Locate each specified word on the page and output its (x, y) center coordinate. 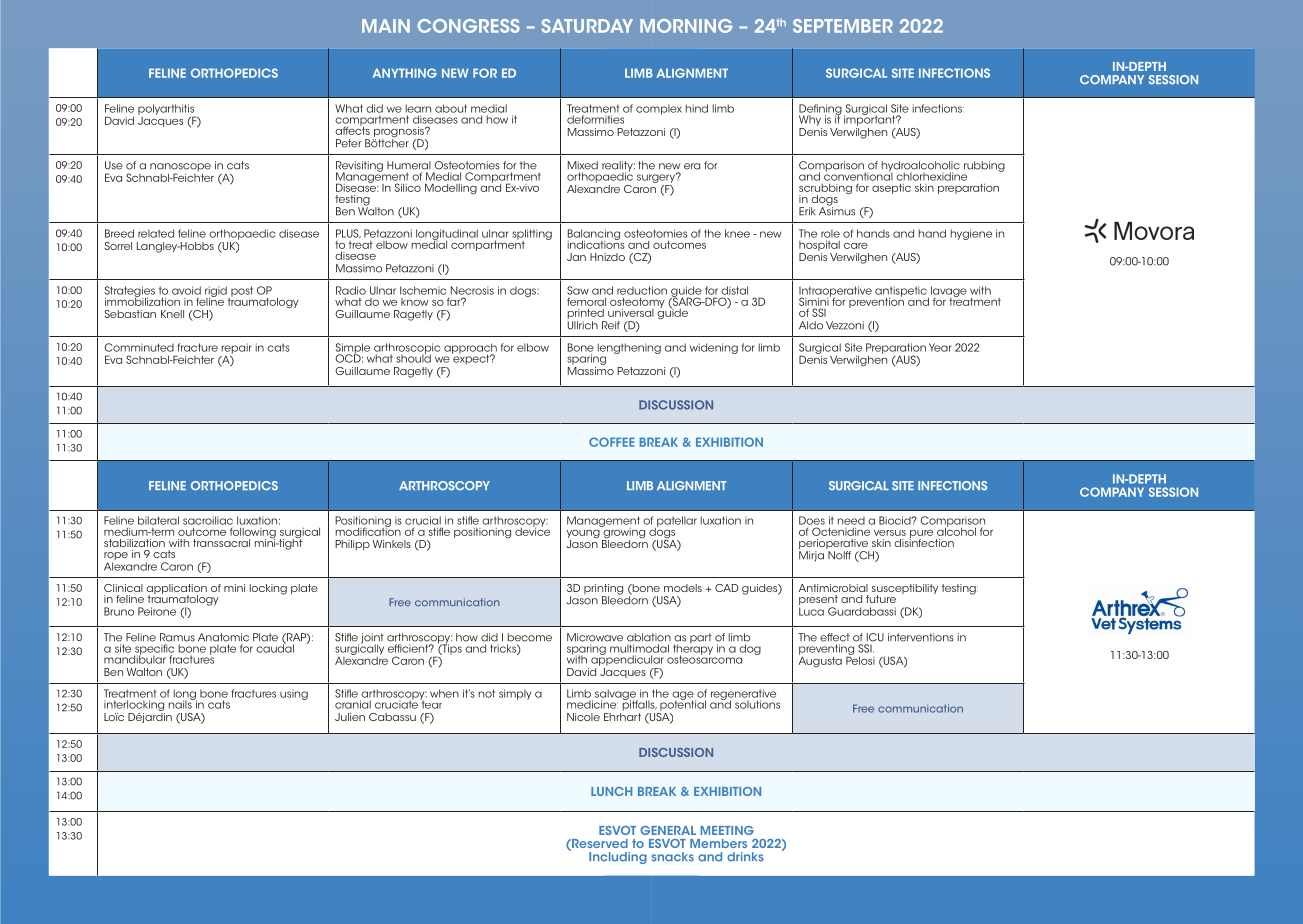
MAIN (386, 26)
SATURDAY (587, 26)
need (851, 520)
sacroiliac (208, 520)
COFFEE (612, 442)
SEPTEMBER (843, 26)
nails (181, 703)
